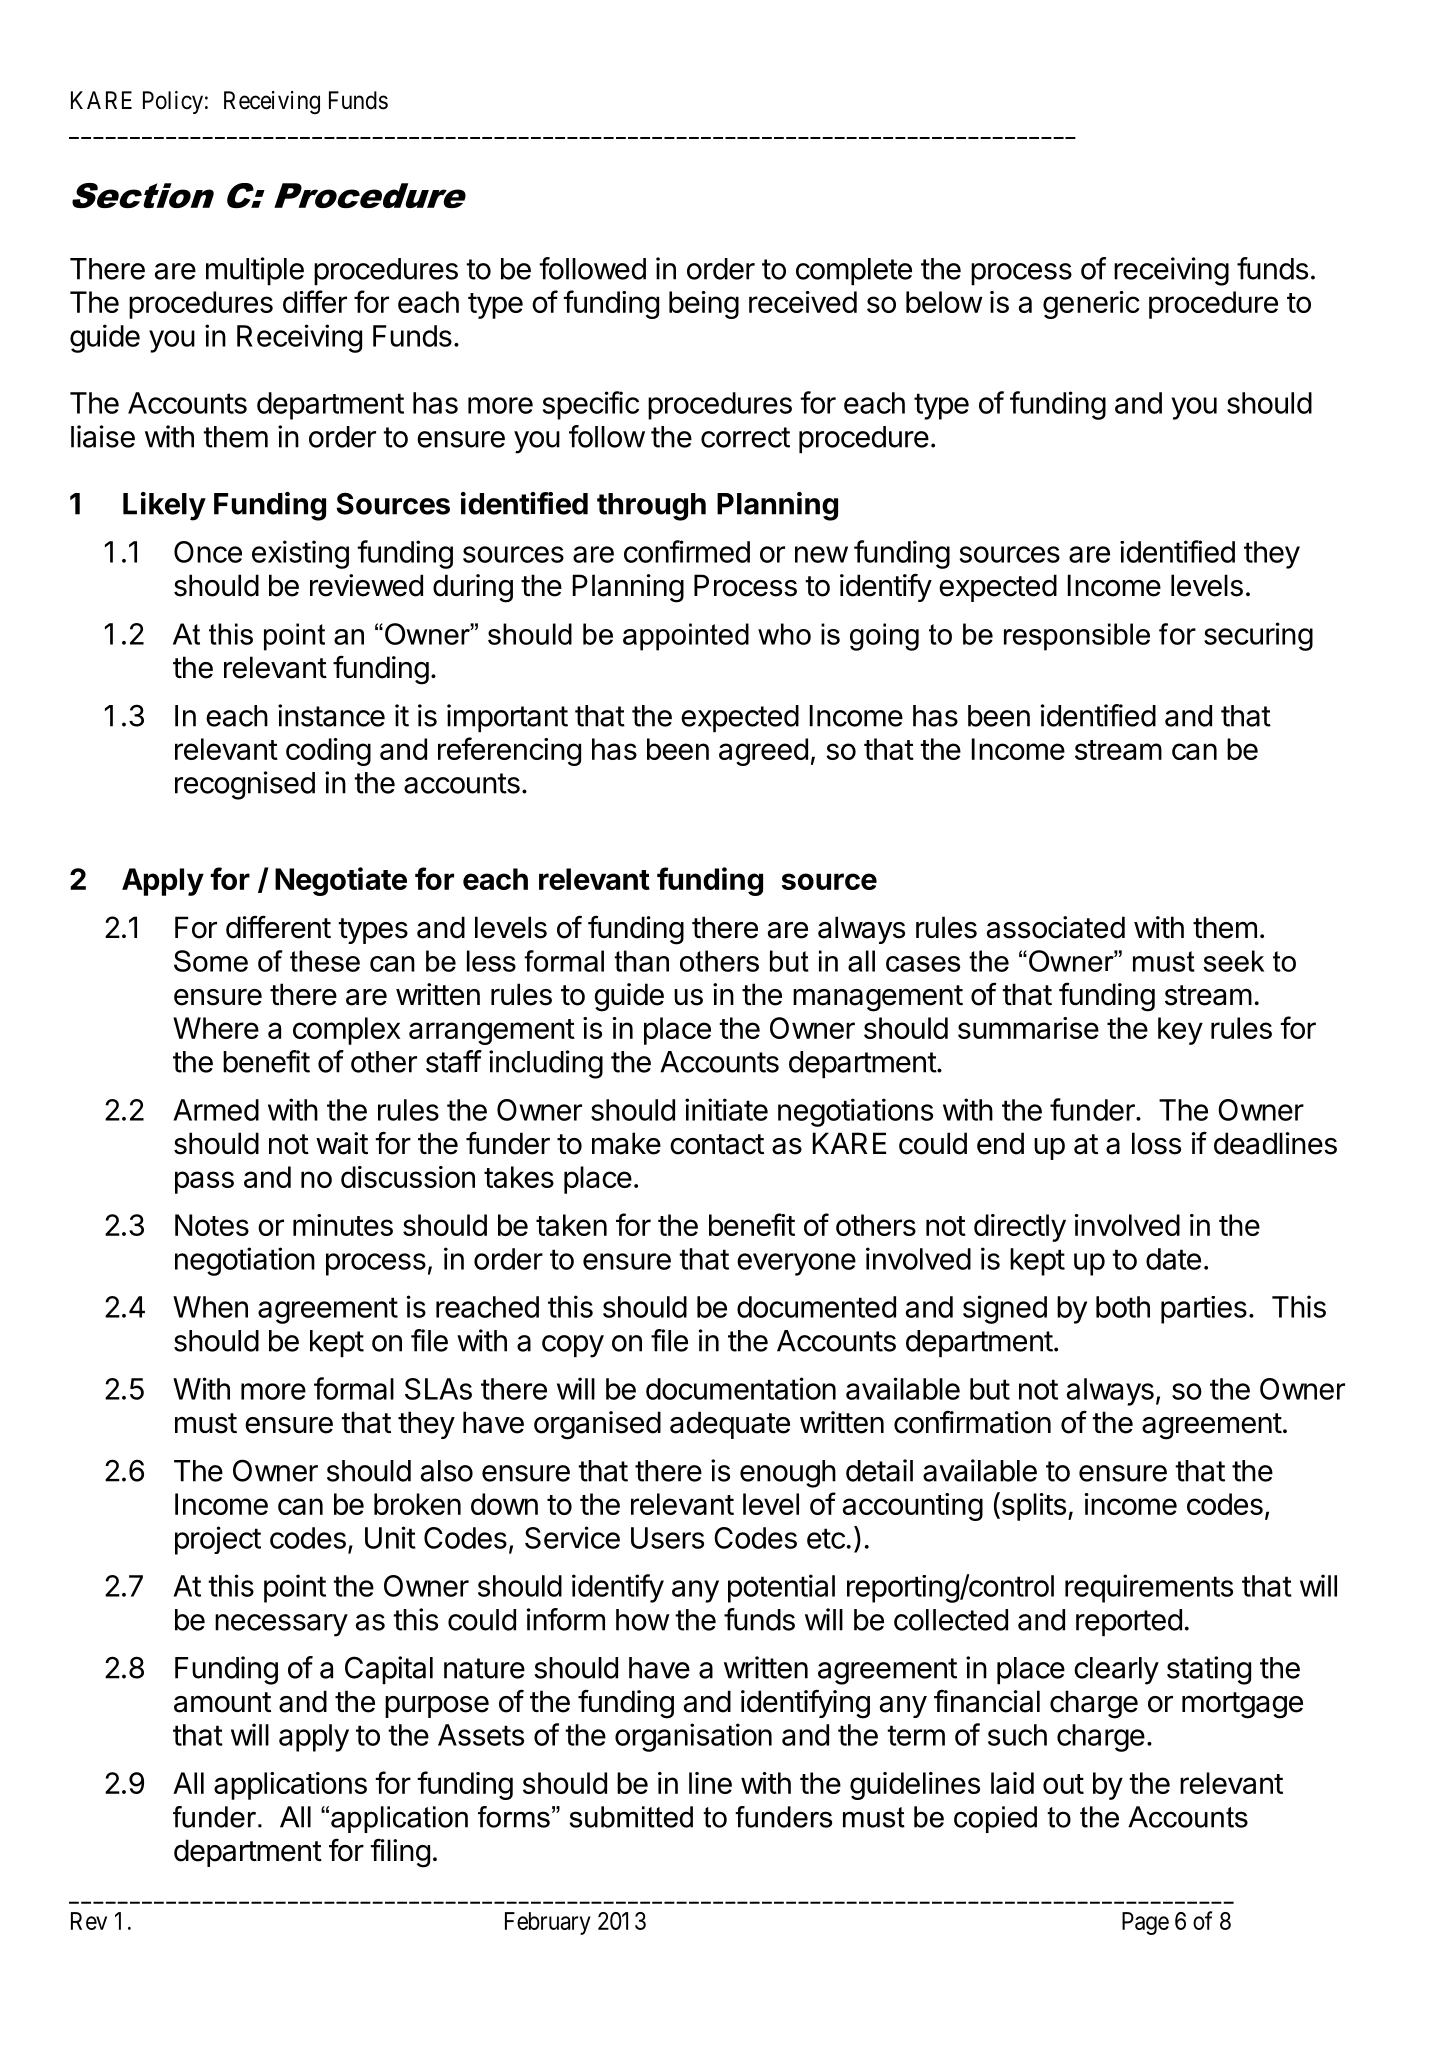  I want to click on splits, so click(1032, 1506).
